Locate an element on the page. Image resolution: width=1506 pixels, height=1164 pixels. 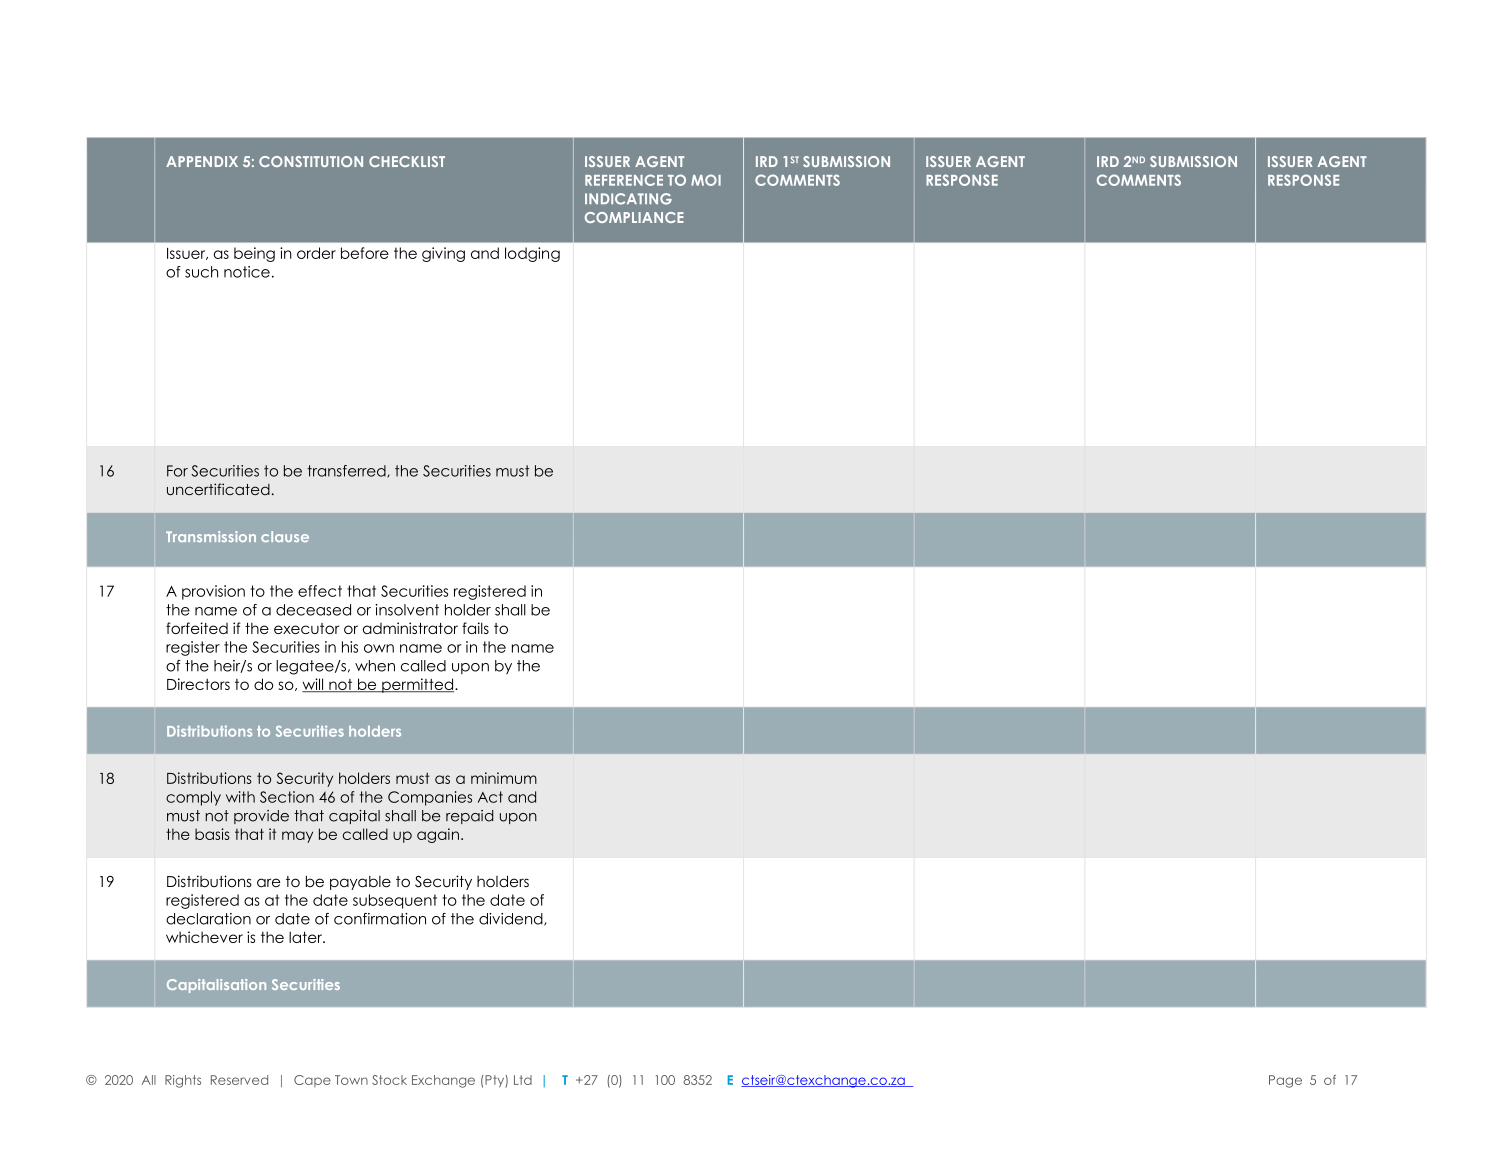
fails is located at coordinates (475, 628).
